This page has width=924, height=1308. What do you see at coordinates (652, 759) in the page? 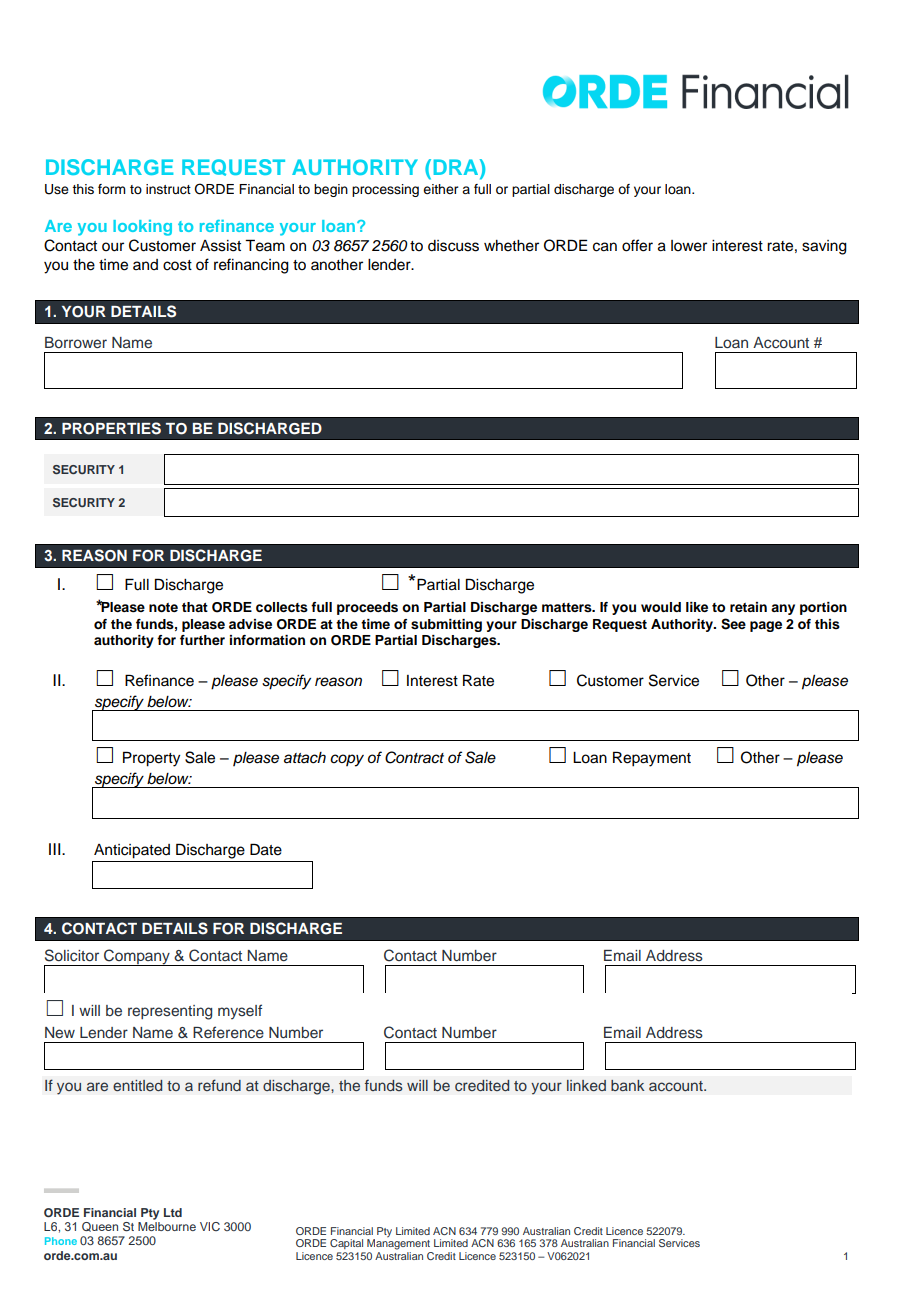
I see `Repayment` at bounding box center [652, 759].
